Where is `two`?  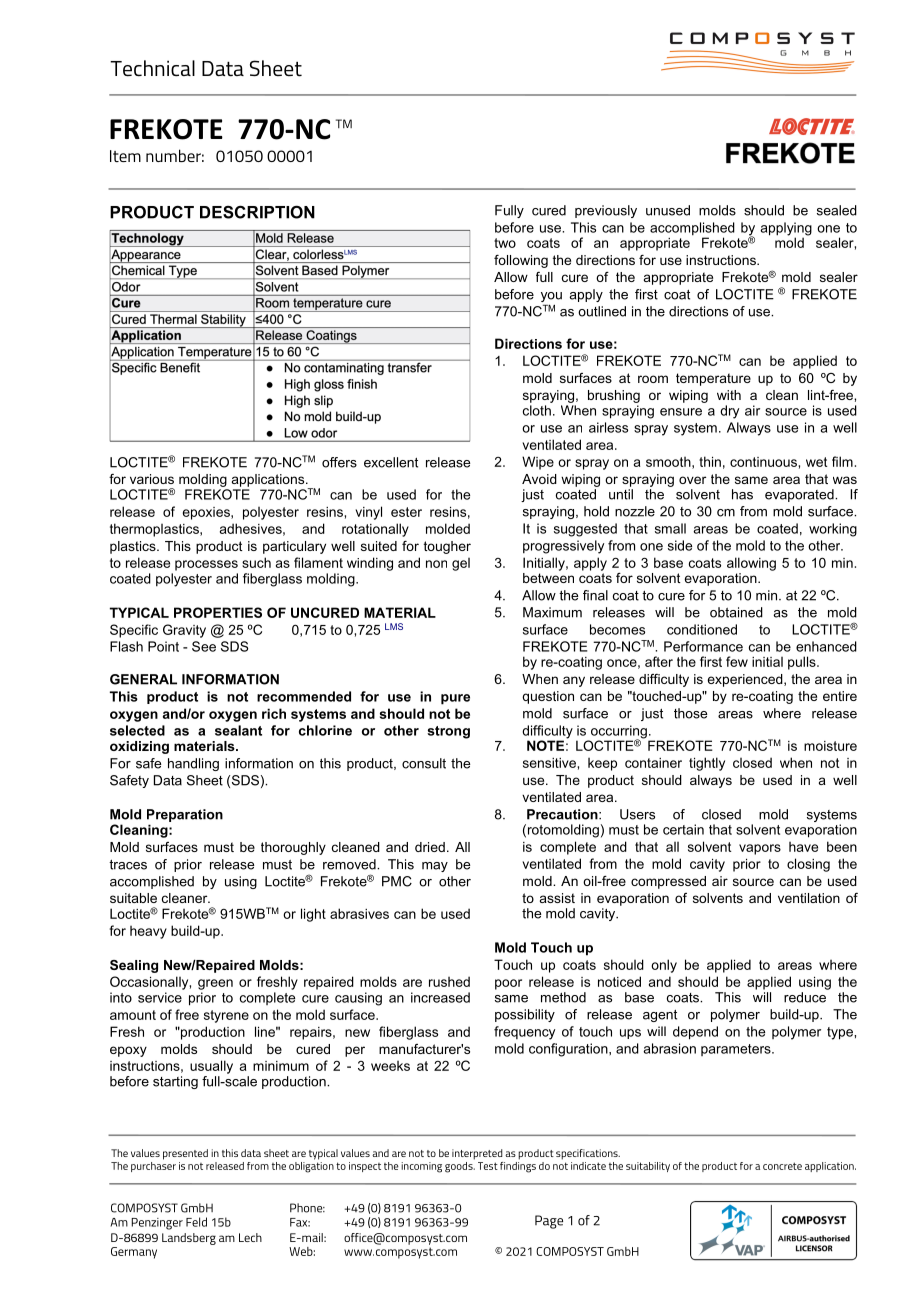
two is located at coordinates (505, 243).
